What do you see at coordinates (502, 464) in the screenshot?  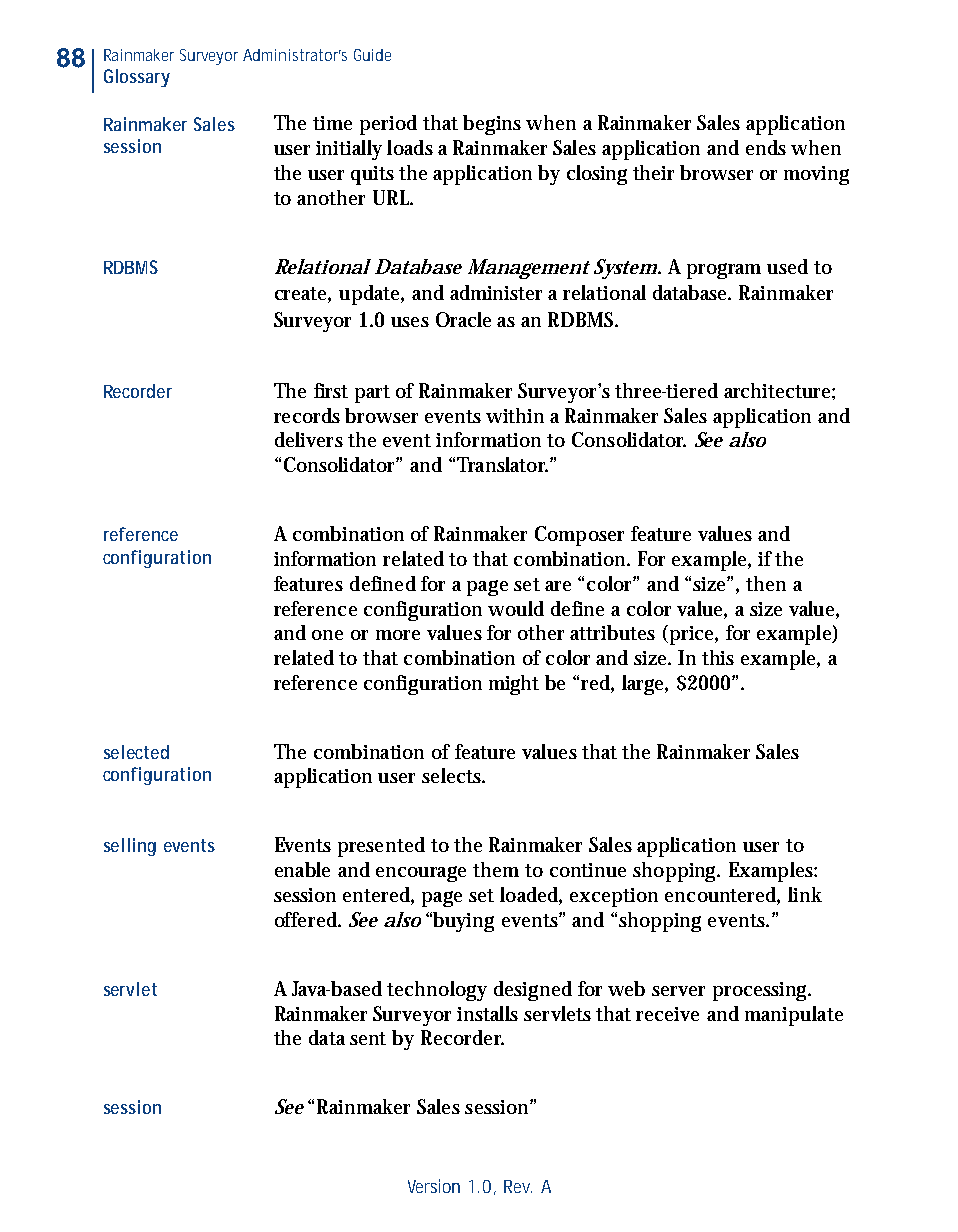 I see `Translator` at bounding box center [502, 464].
